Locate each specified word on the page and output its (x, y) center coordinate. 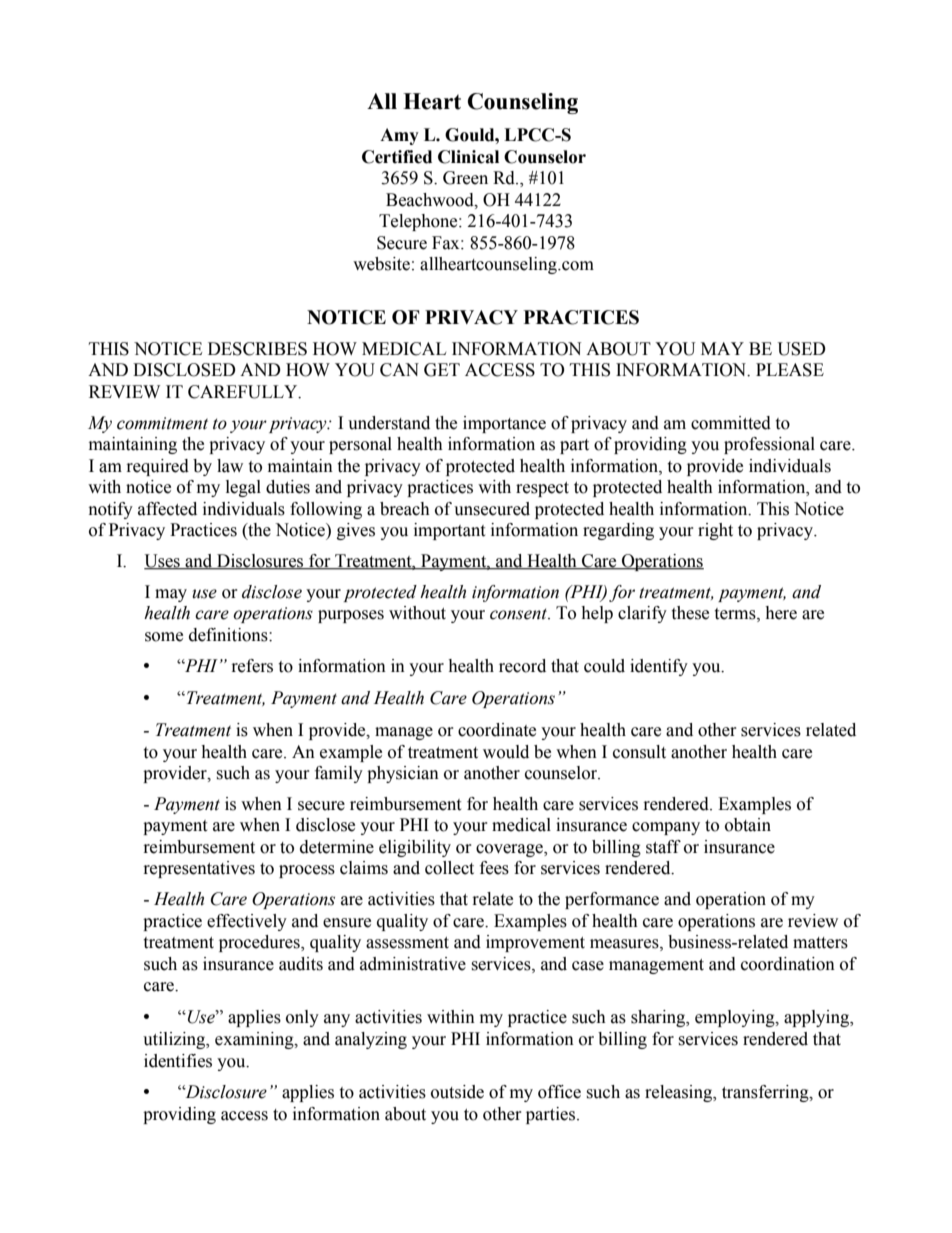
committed (731, 423)
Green (465, 178)
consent (520, 614)
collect (449, 868)
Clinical (468, 157)
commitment (162, 423)
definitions (229, 635)
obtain (748, 825)
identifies (178, 1061)
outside (457, 1092)
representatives (199, 869)
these (690, 613)
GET (442, 370)
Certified (397, 157)
